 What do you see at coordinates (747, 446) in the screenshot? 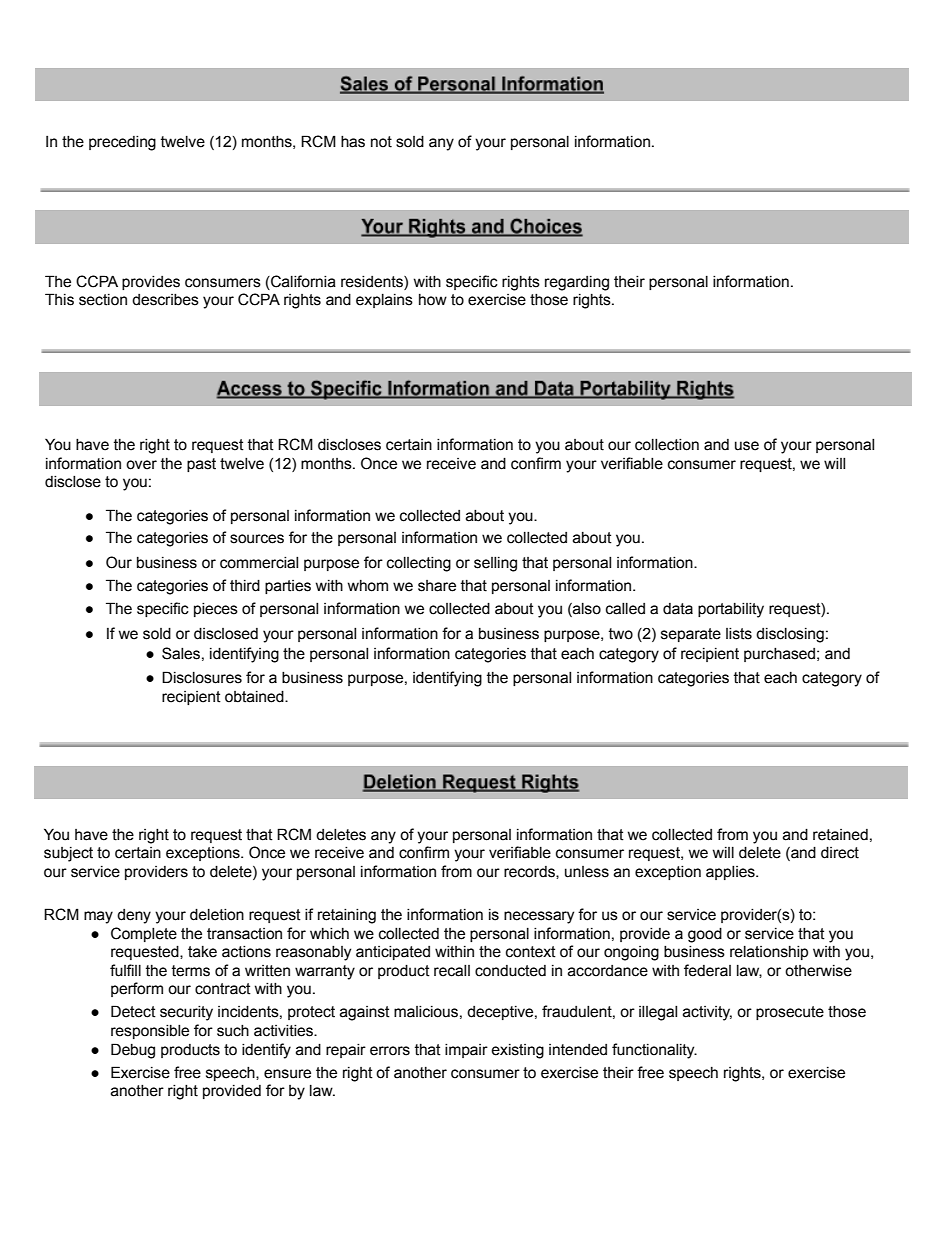
I see `use` at bounding box center [747, 446].
